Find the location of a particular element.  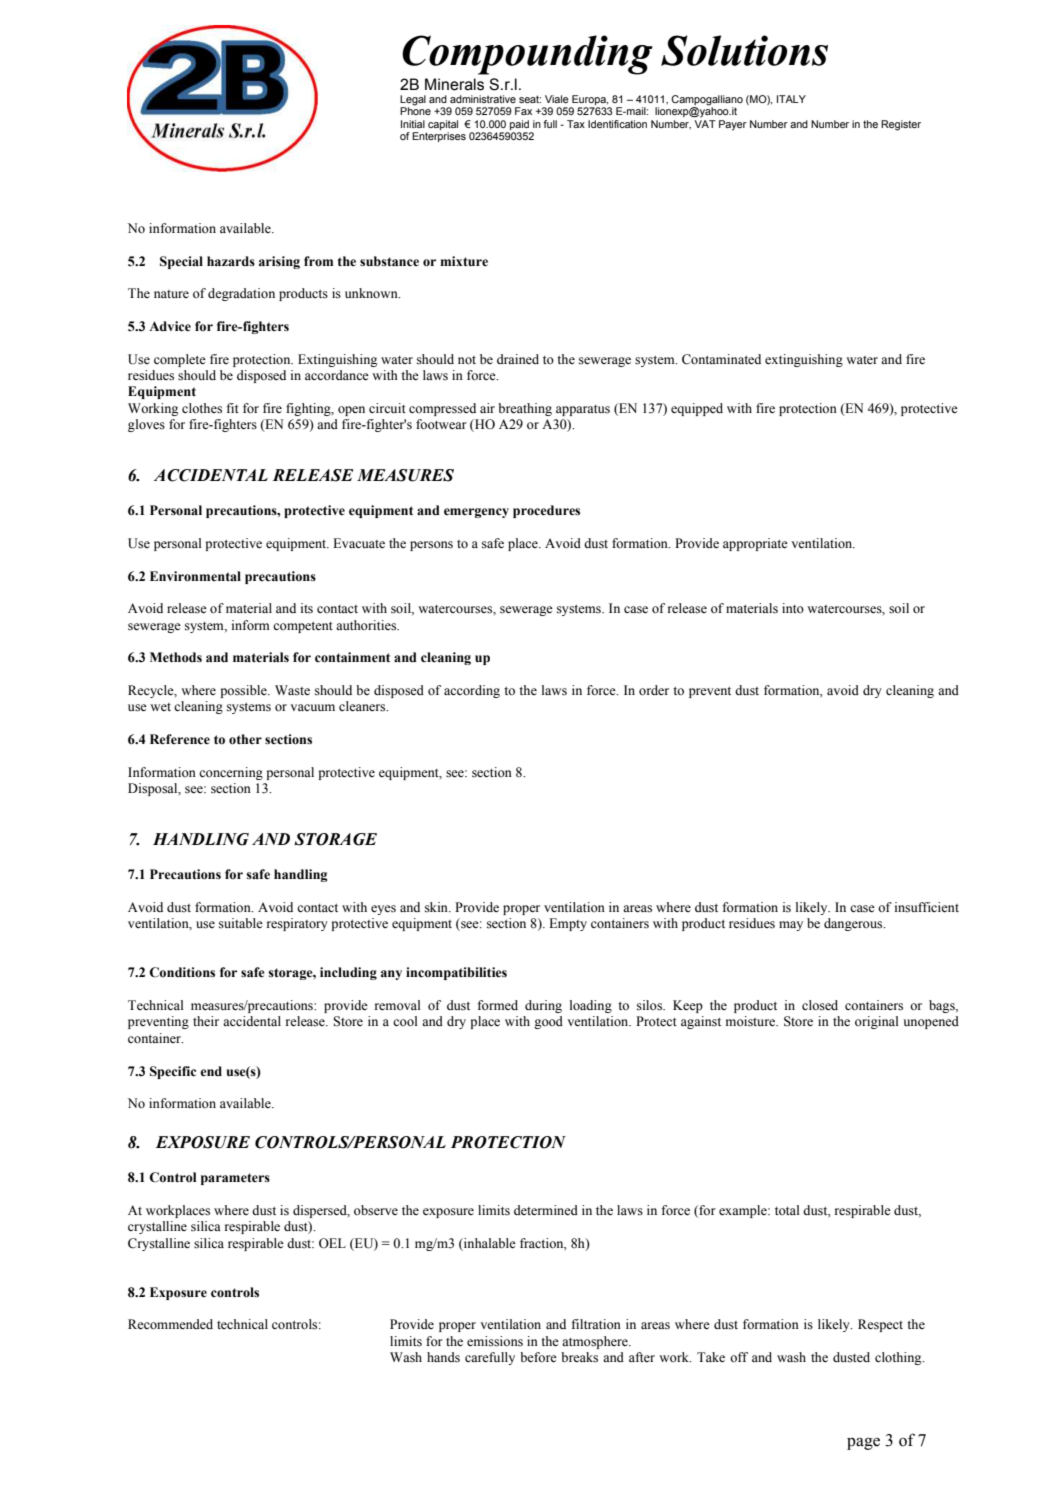

ITALY is located at coordinates (791, 99).
